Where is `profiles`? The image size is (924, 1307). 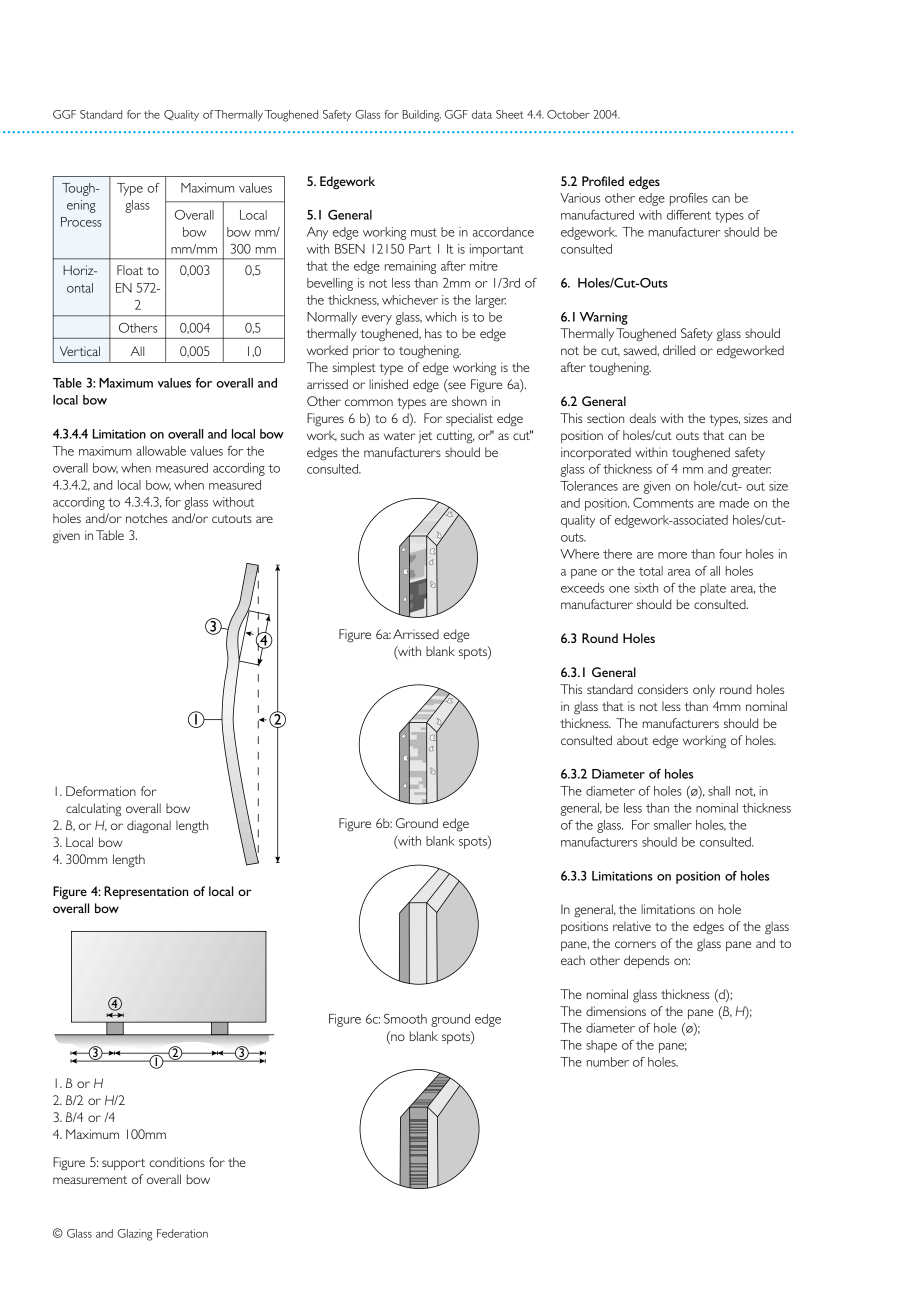 profiles is located at coordinates (689, 199).
